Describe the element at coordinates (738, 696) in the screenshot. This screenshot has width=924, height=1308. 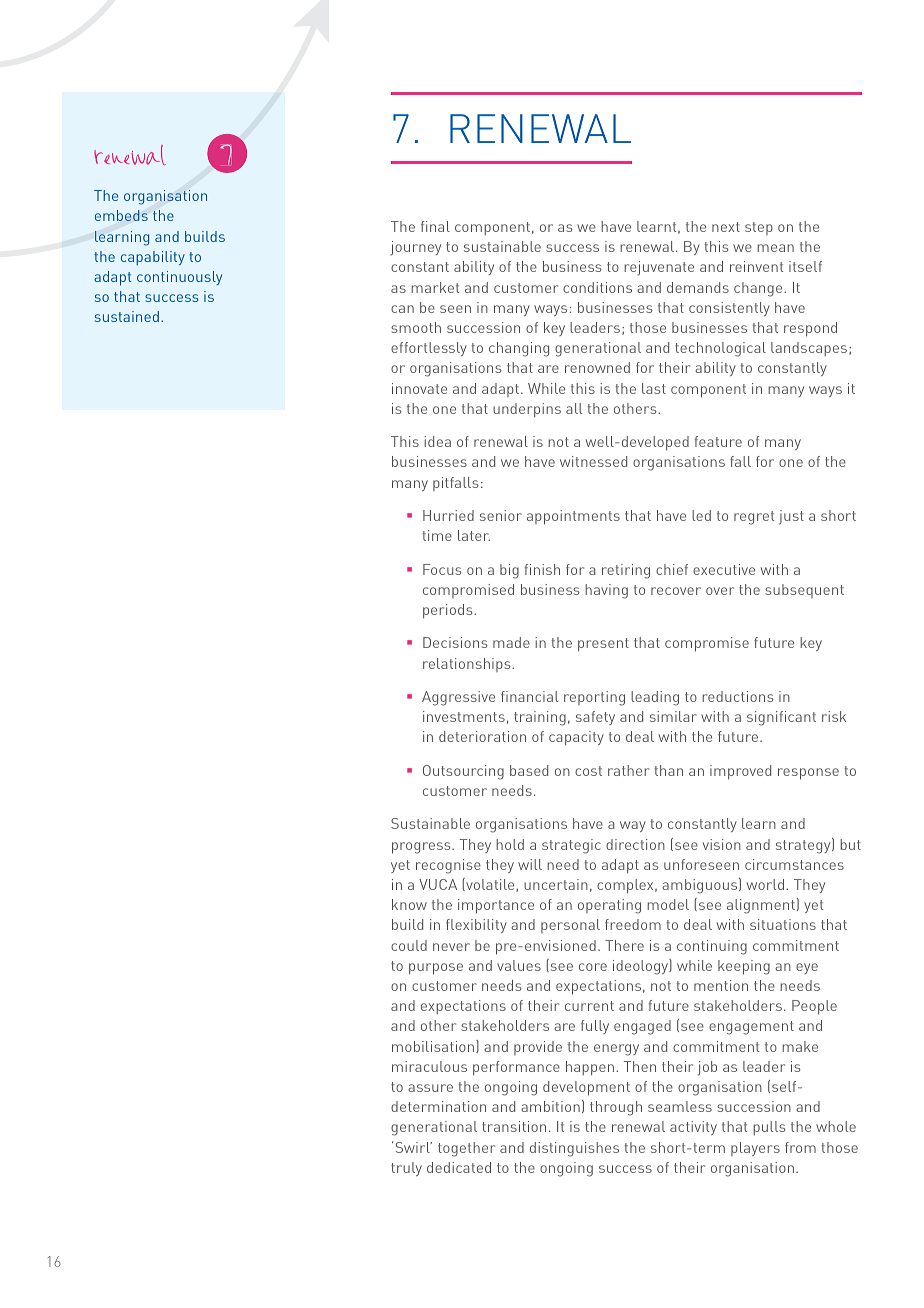
I see `reductions` at that location.
